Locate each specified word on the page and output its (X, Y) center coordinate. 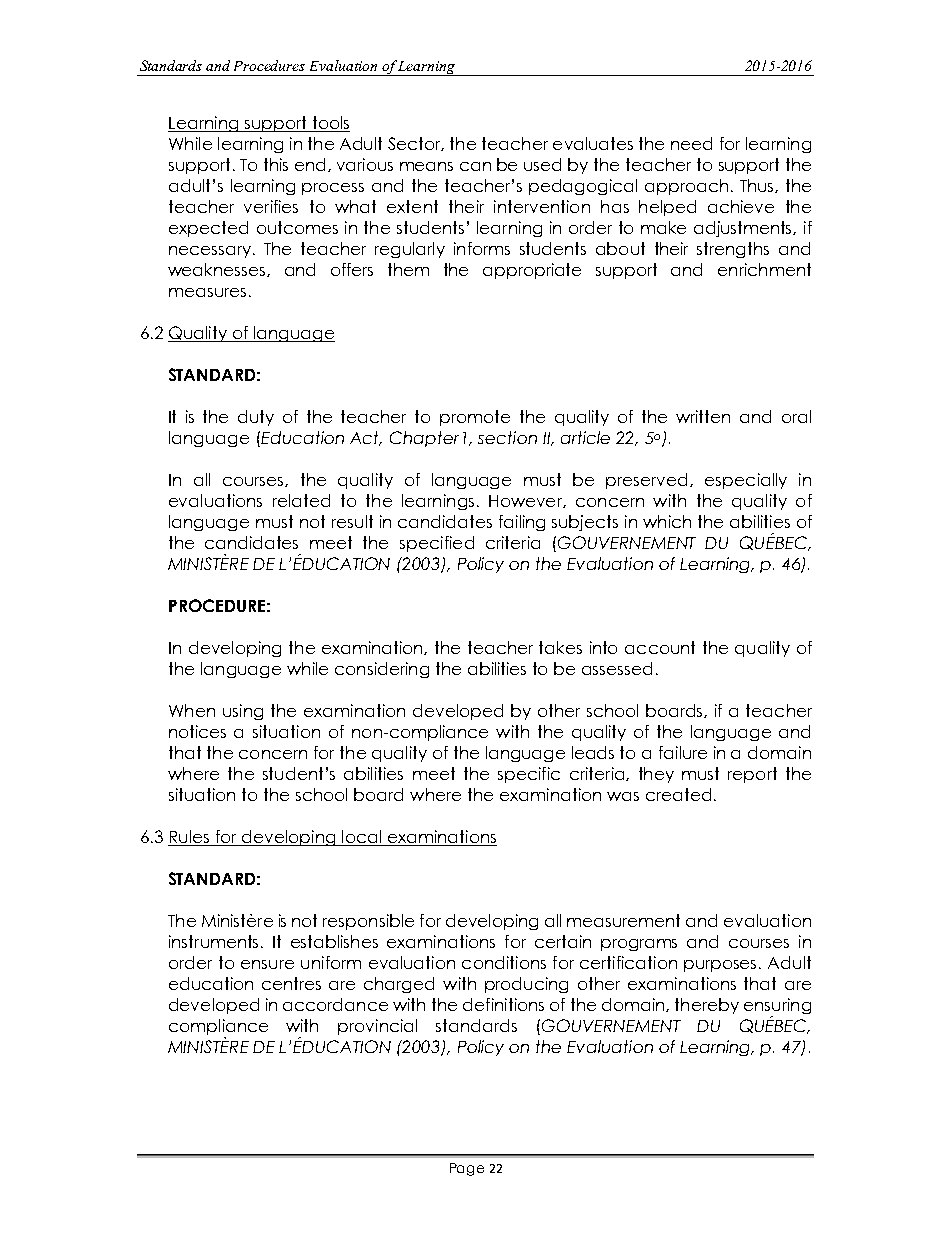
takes (560, 647)
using (243, 712)
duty (256, 418)
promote (475, 418)
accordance (335, 1004)
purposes (722, 966)
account (660, 647)
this (276, 164)
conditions (504, 962)
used (542, 164)
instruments (215, 941)
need (691, 143)
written (703, 416)
